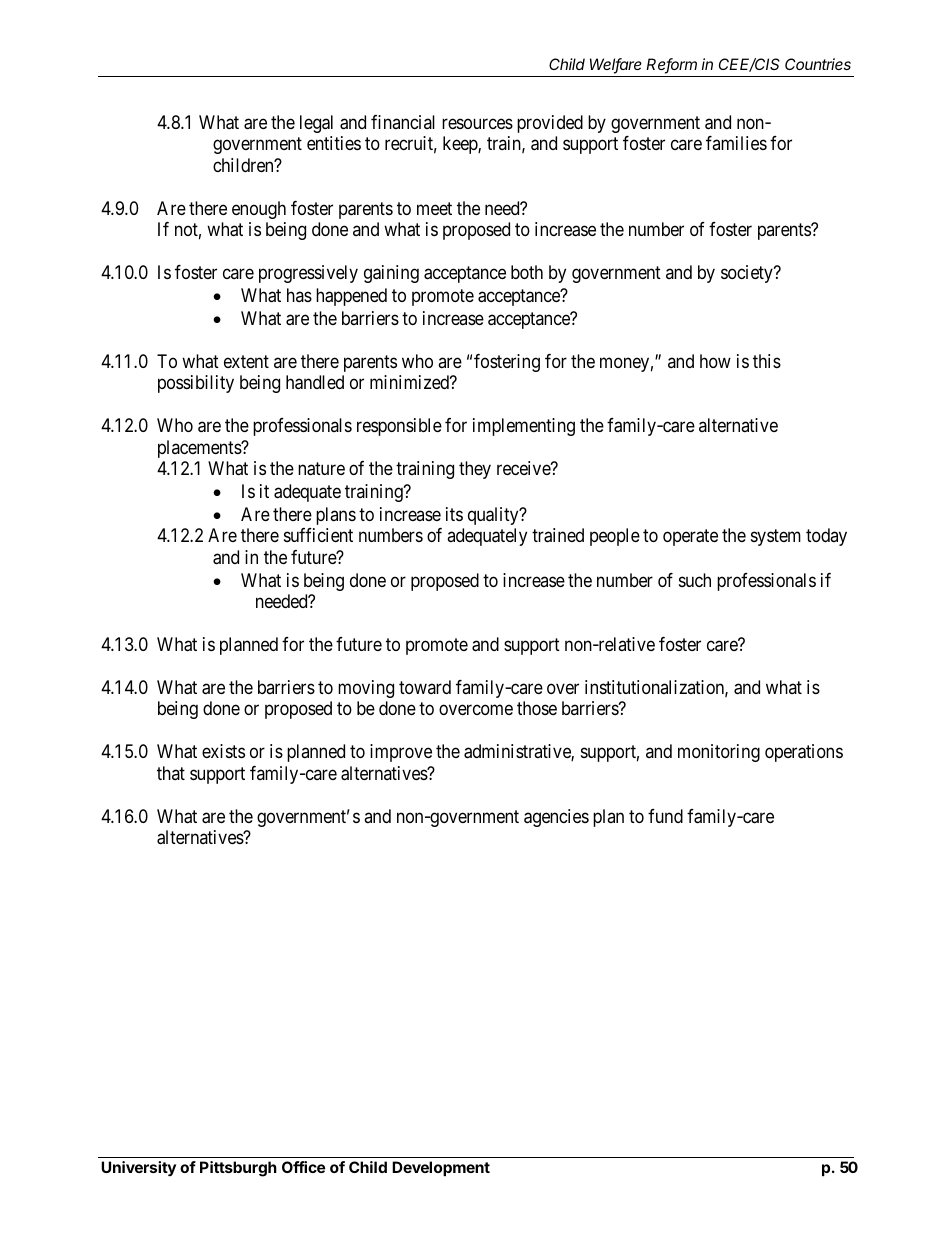  I want to click on Development, so click(441, 1168).
